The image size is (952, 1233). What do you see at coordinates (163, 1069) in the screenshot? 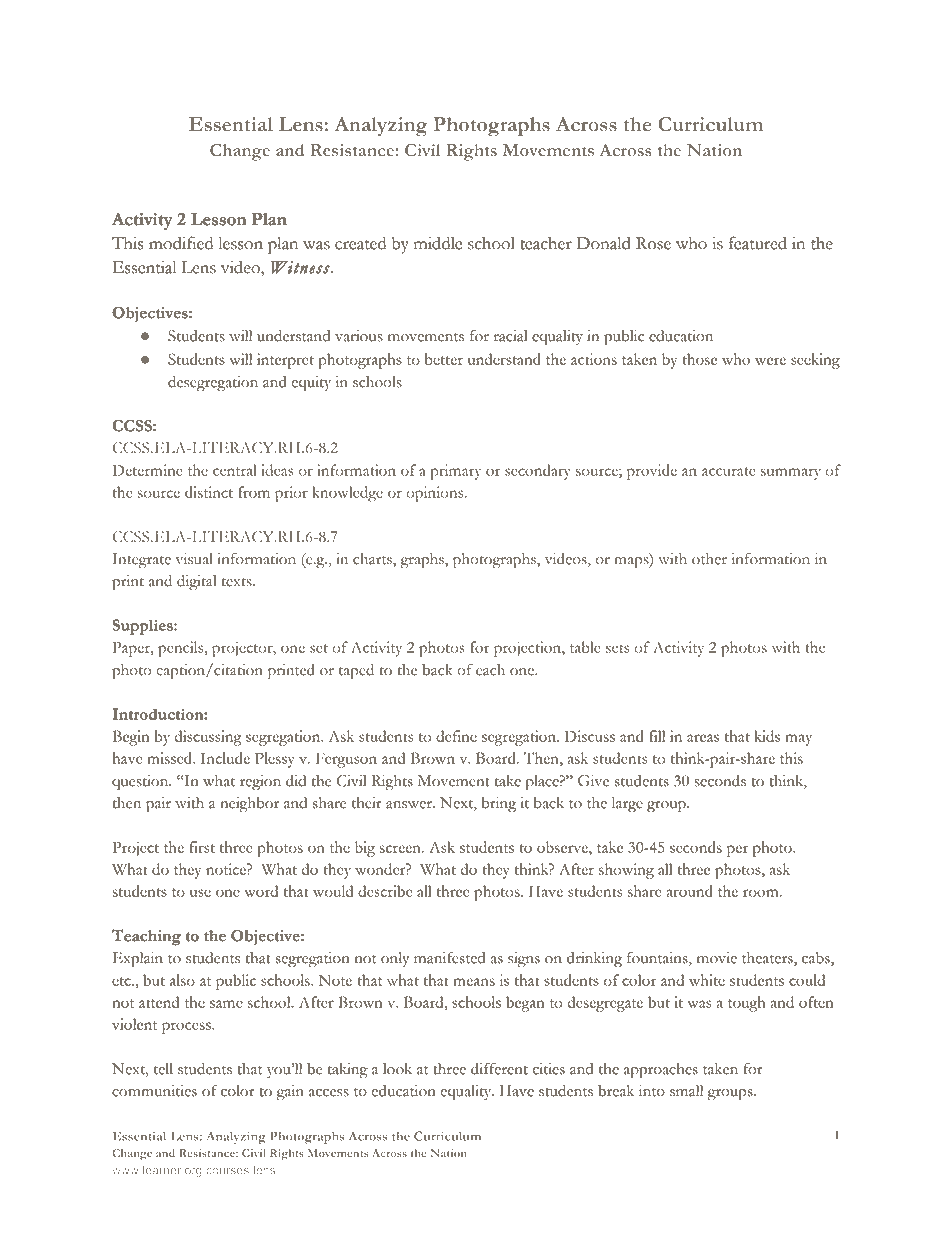
I see `tell` at bounding box center [163, 1069].
